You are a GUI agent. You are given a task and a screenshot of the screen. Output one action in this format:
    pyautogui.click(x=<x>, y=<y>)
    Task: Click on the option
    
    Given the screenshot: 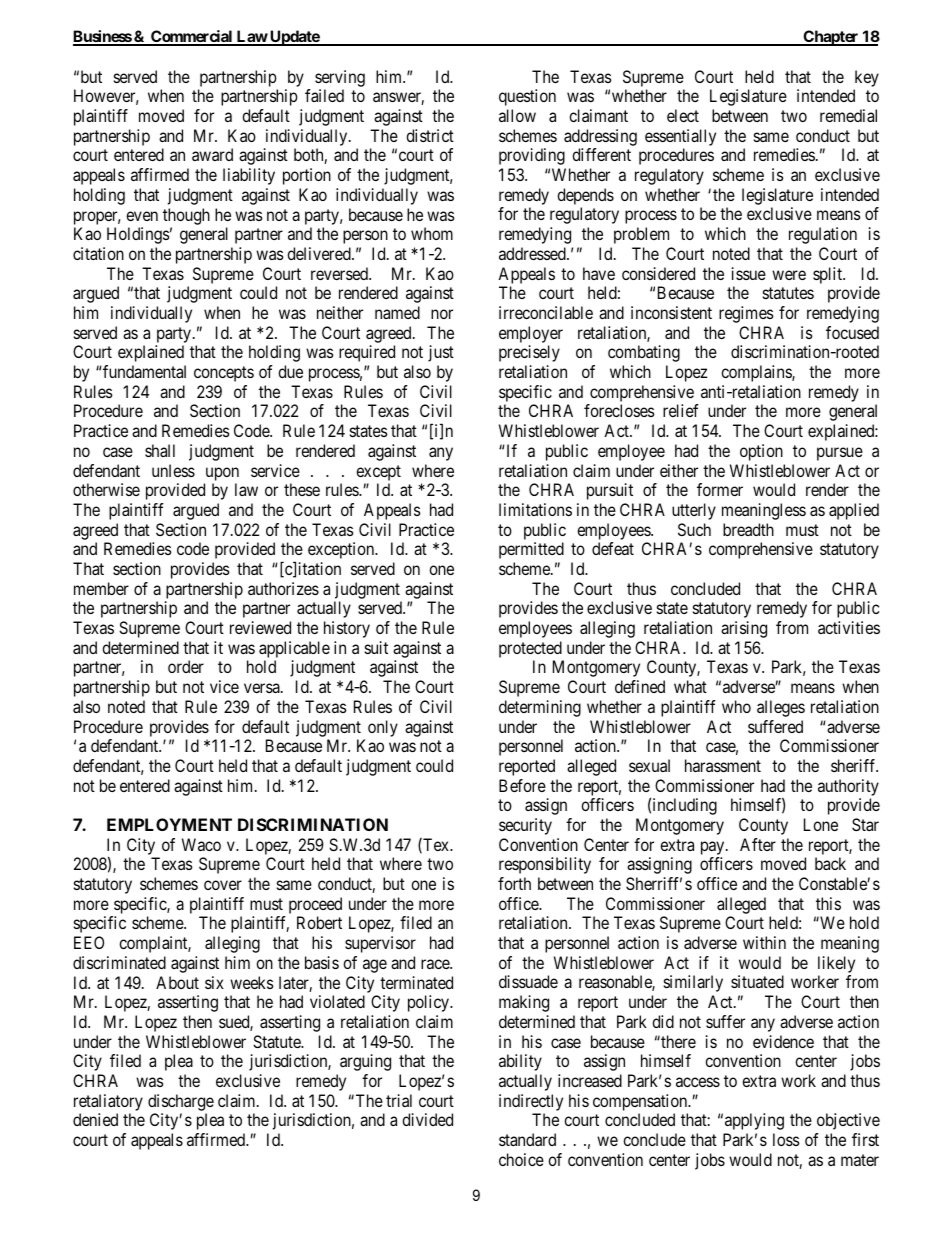 What is the action you would take?
    pyautogui.click(x=761, y=452)
